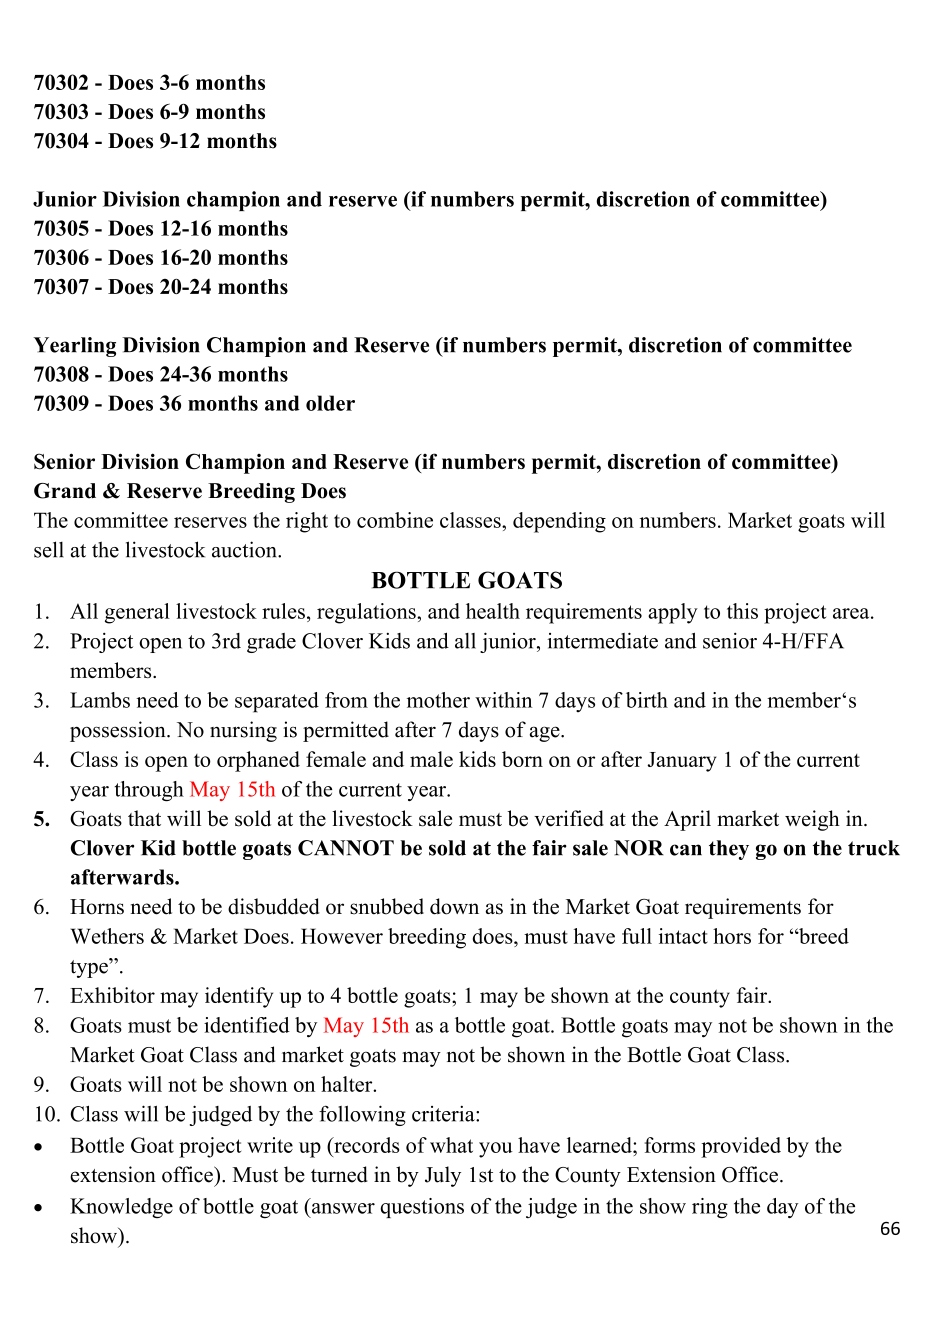 The width and height of the document is (934, 1320). Describe the element at coordinates (438, 700) in the document. I see `mother` at that location.
